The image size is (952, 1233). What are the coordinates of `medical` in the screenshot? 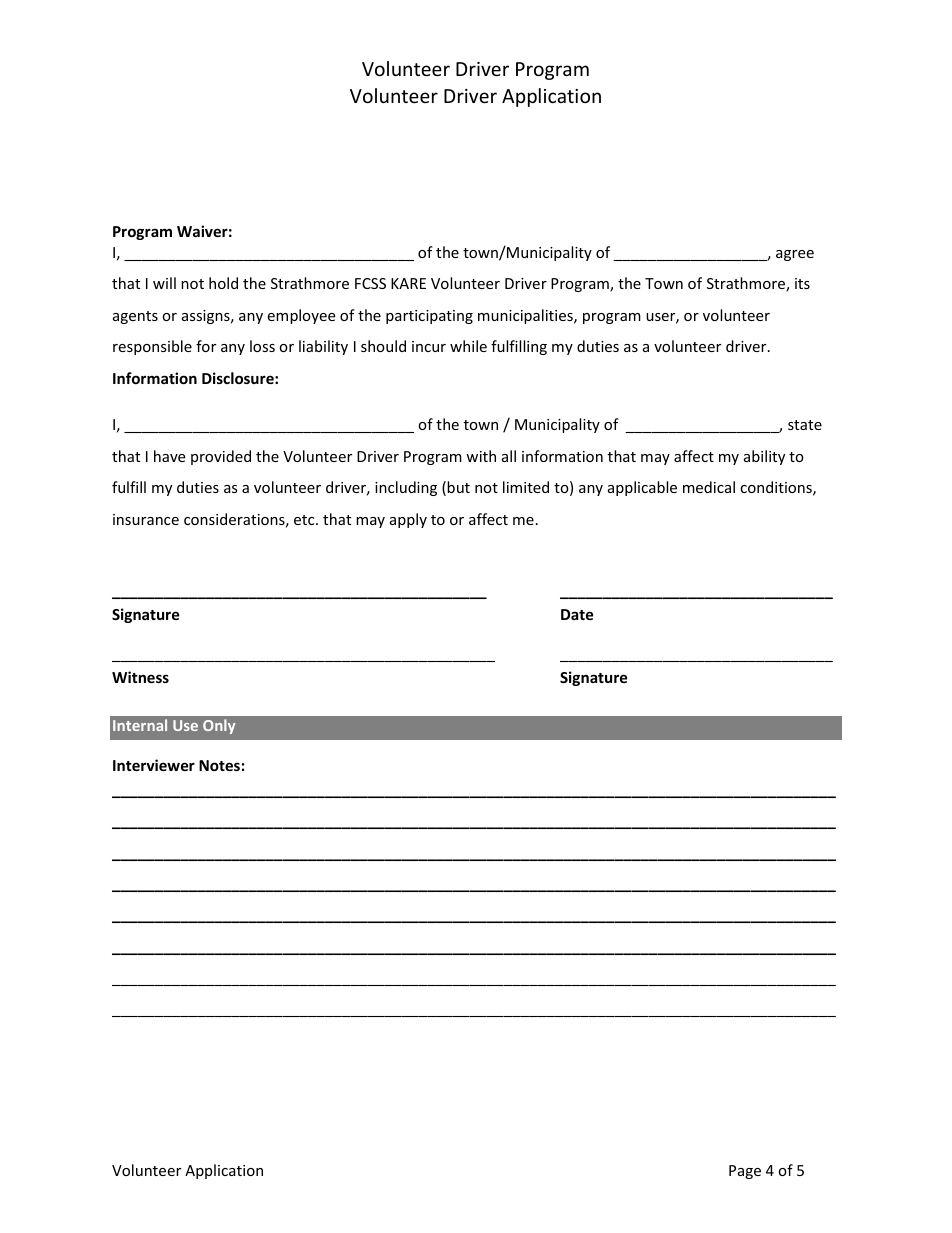 It's located at (709, 487).
